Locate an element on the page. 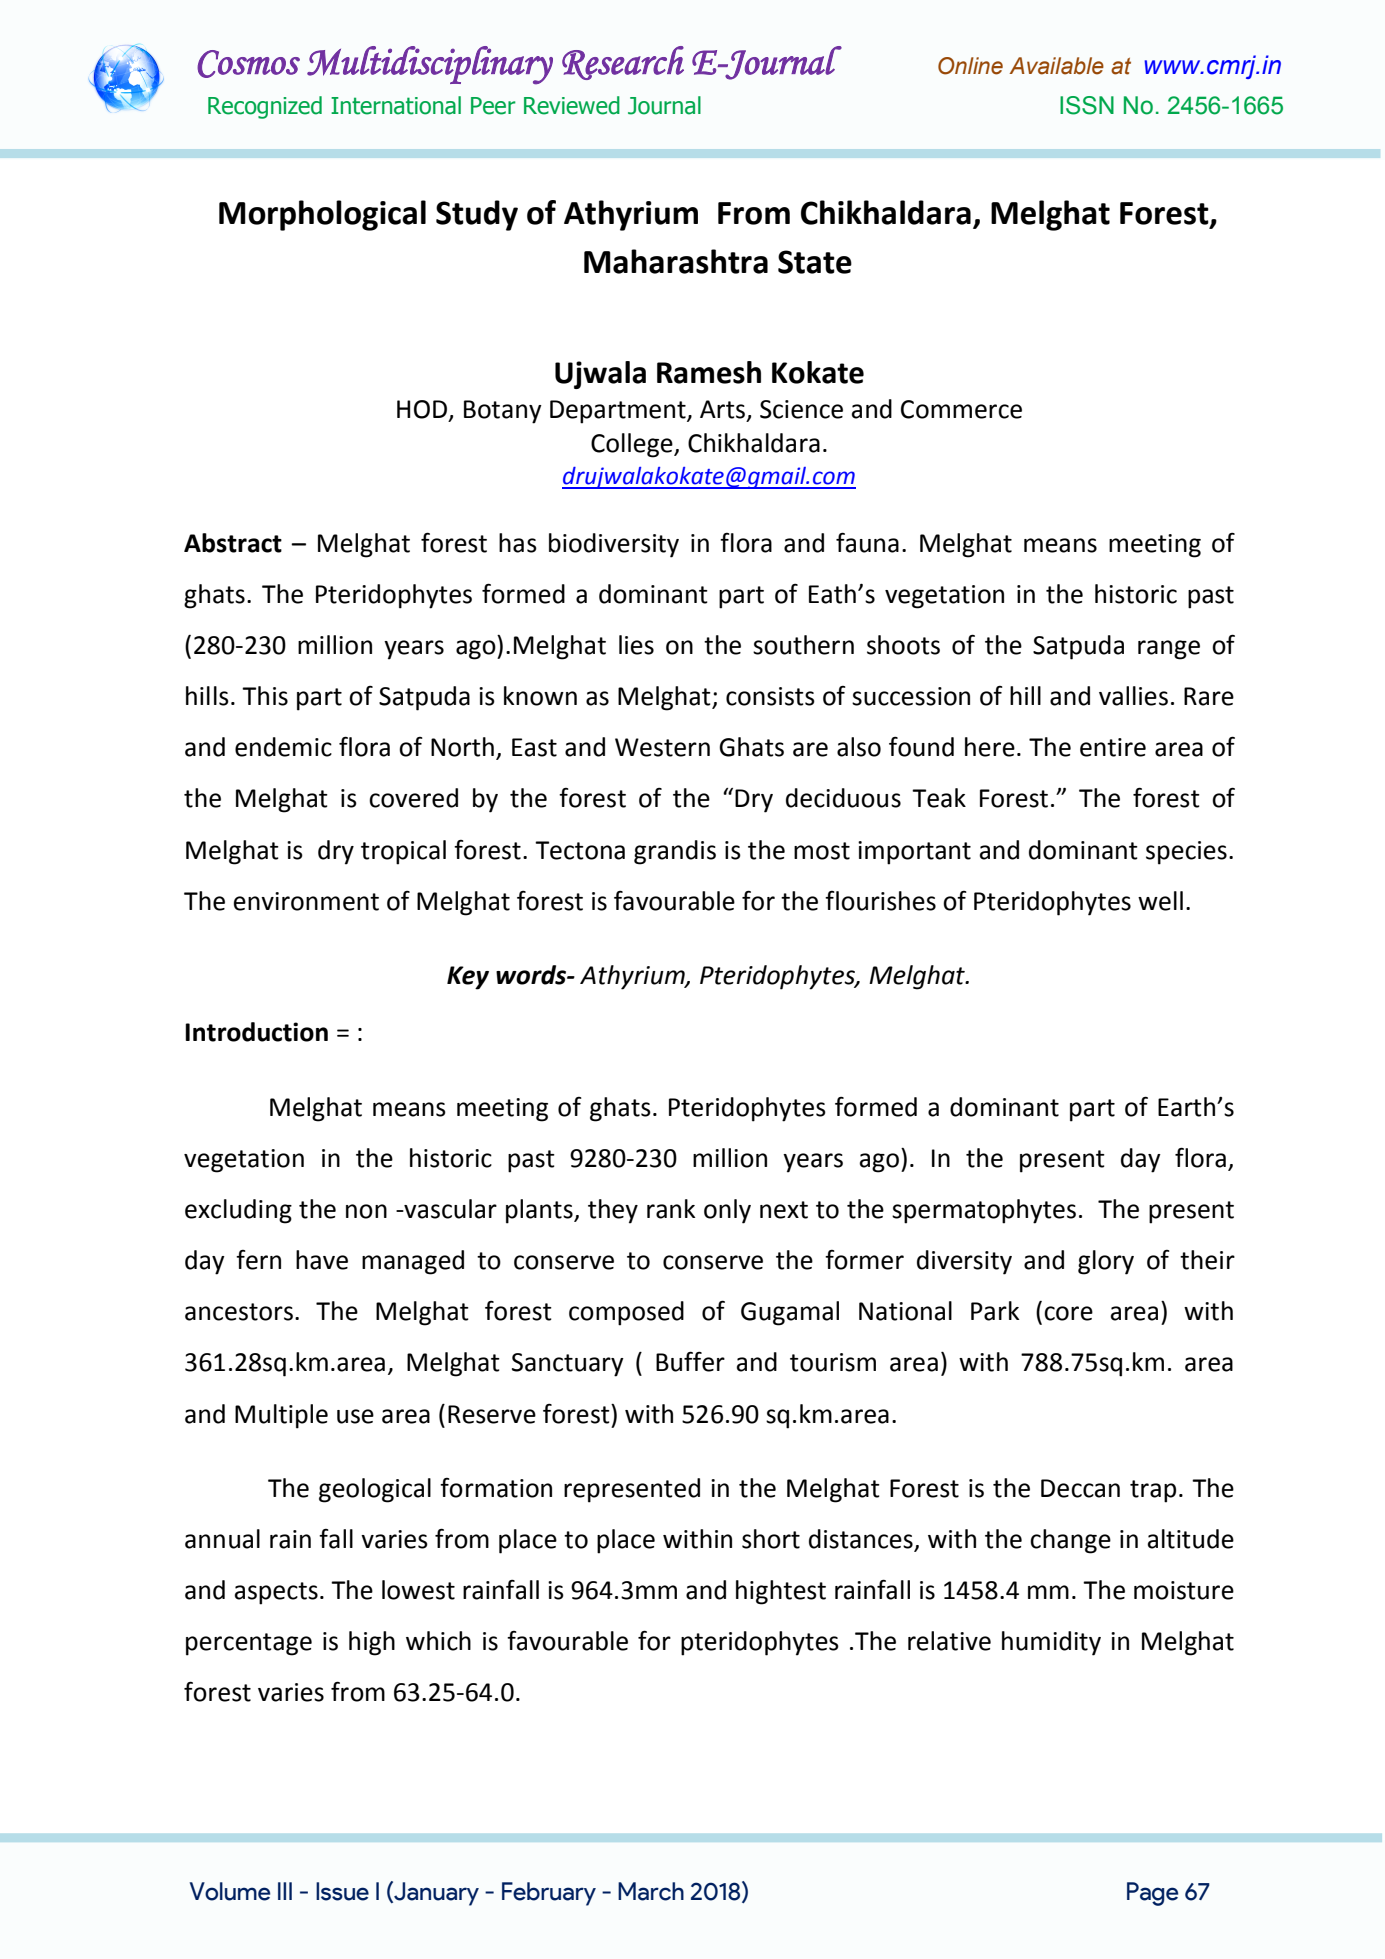 The image size is (1385, 1959). use is located at coordinates (355, 1416).
